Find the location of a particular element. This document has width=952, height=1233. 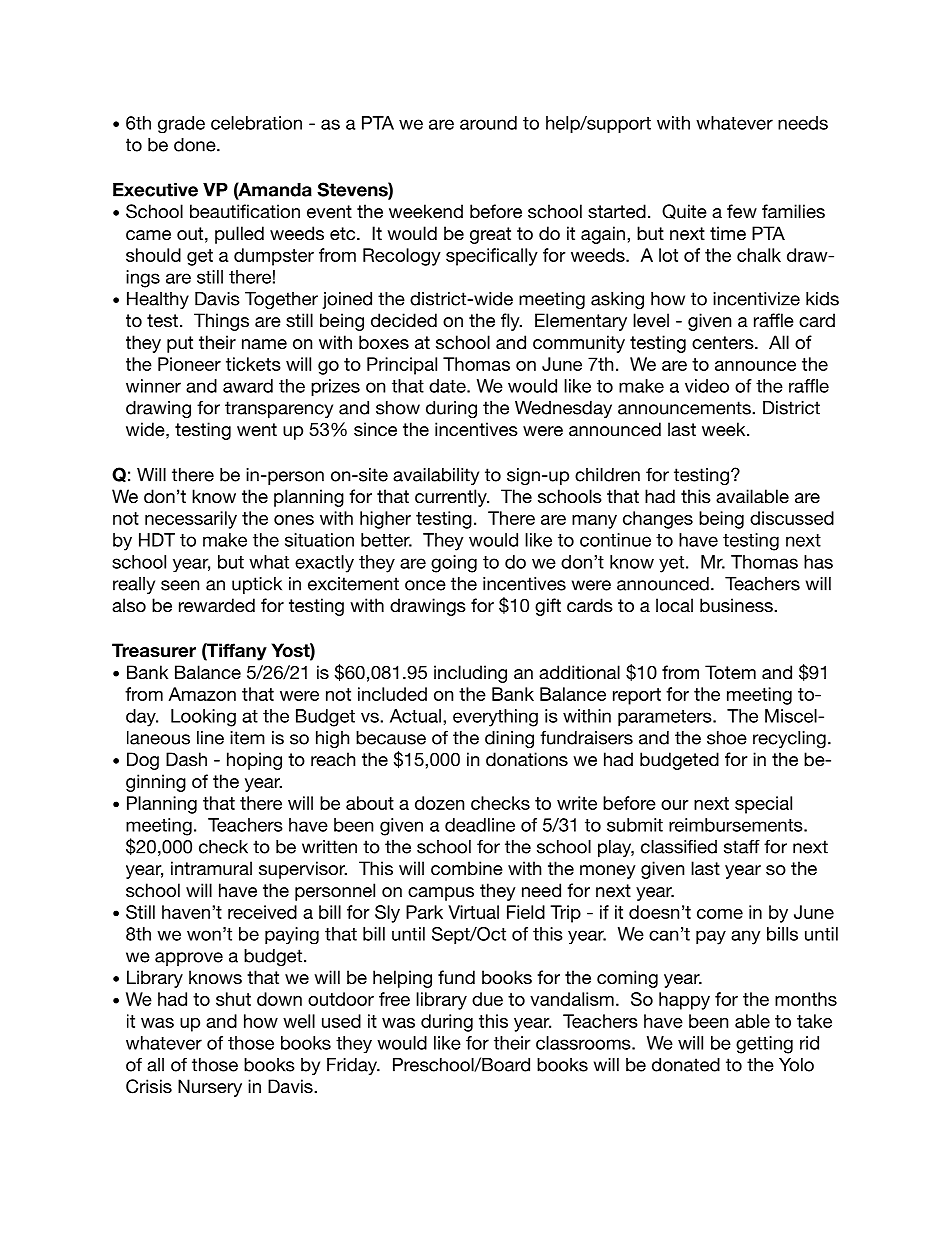

rewarded is located at coordinates (217, 605).
